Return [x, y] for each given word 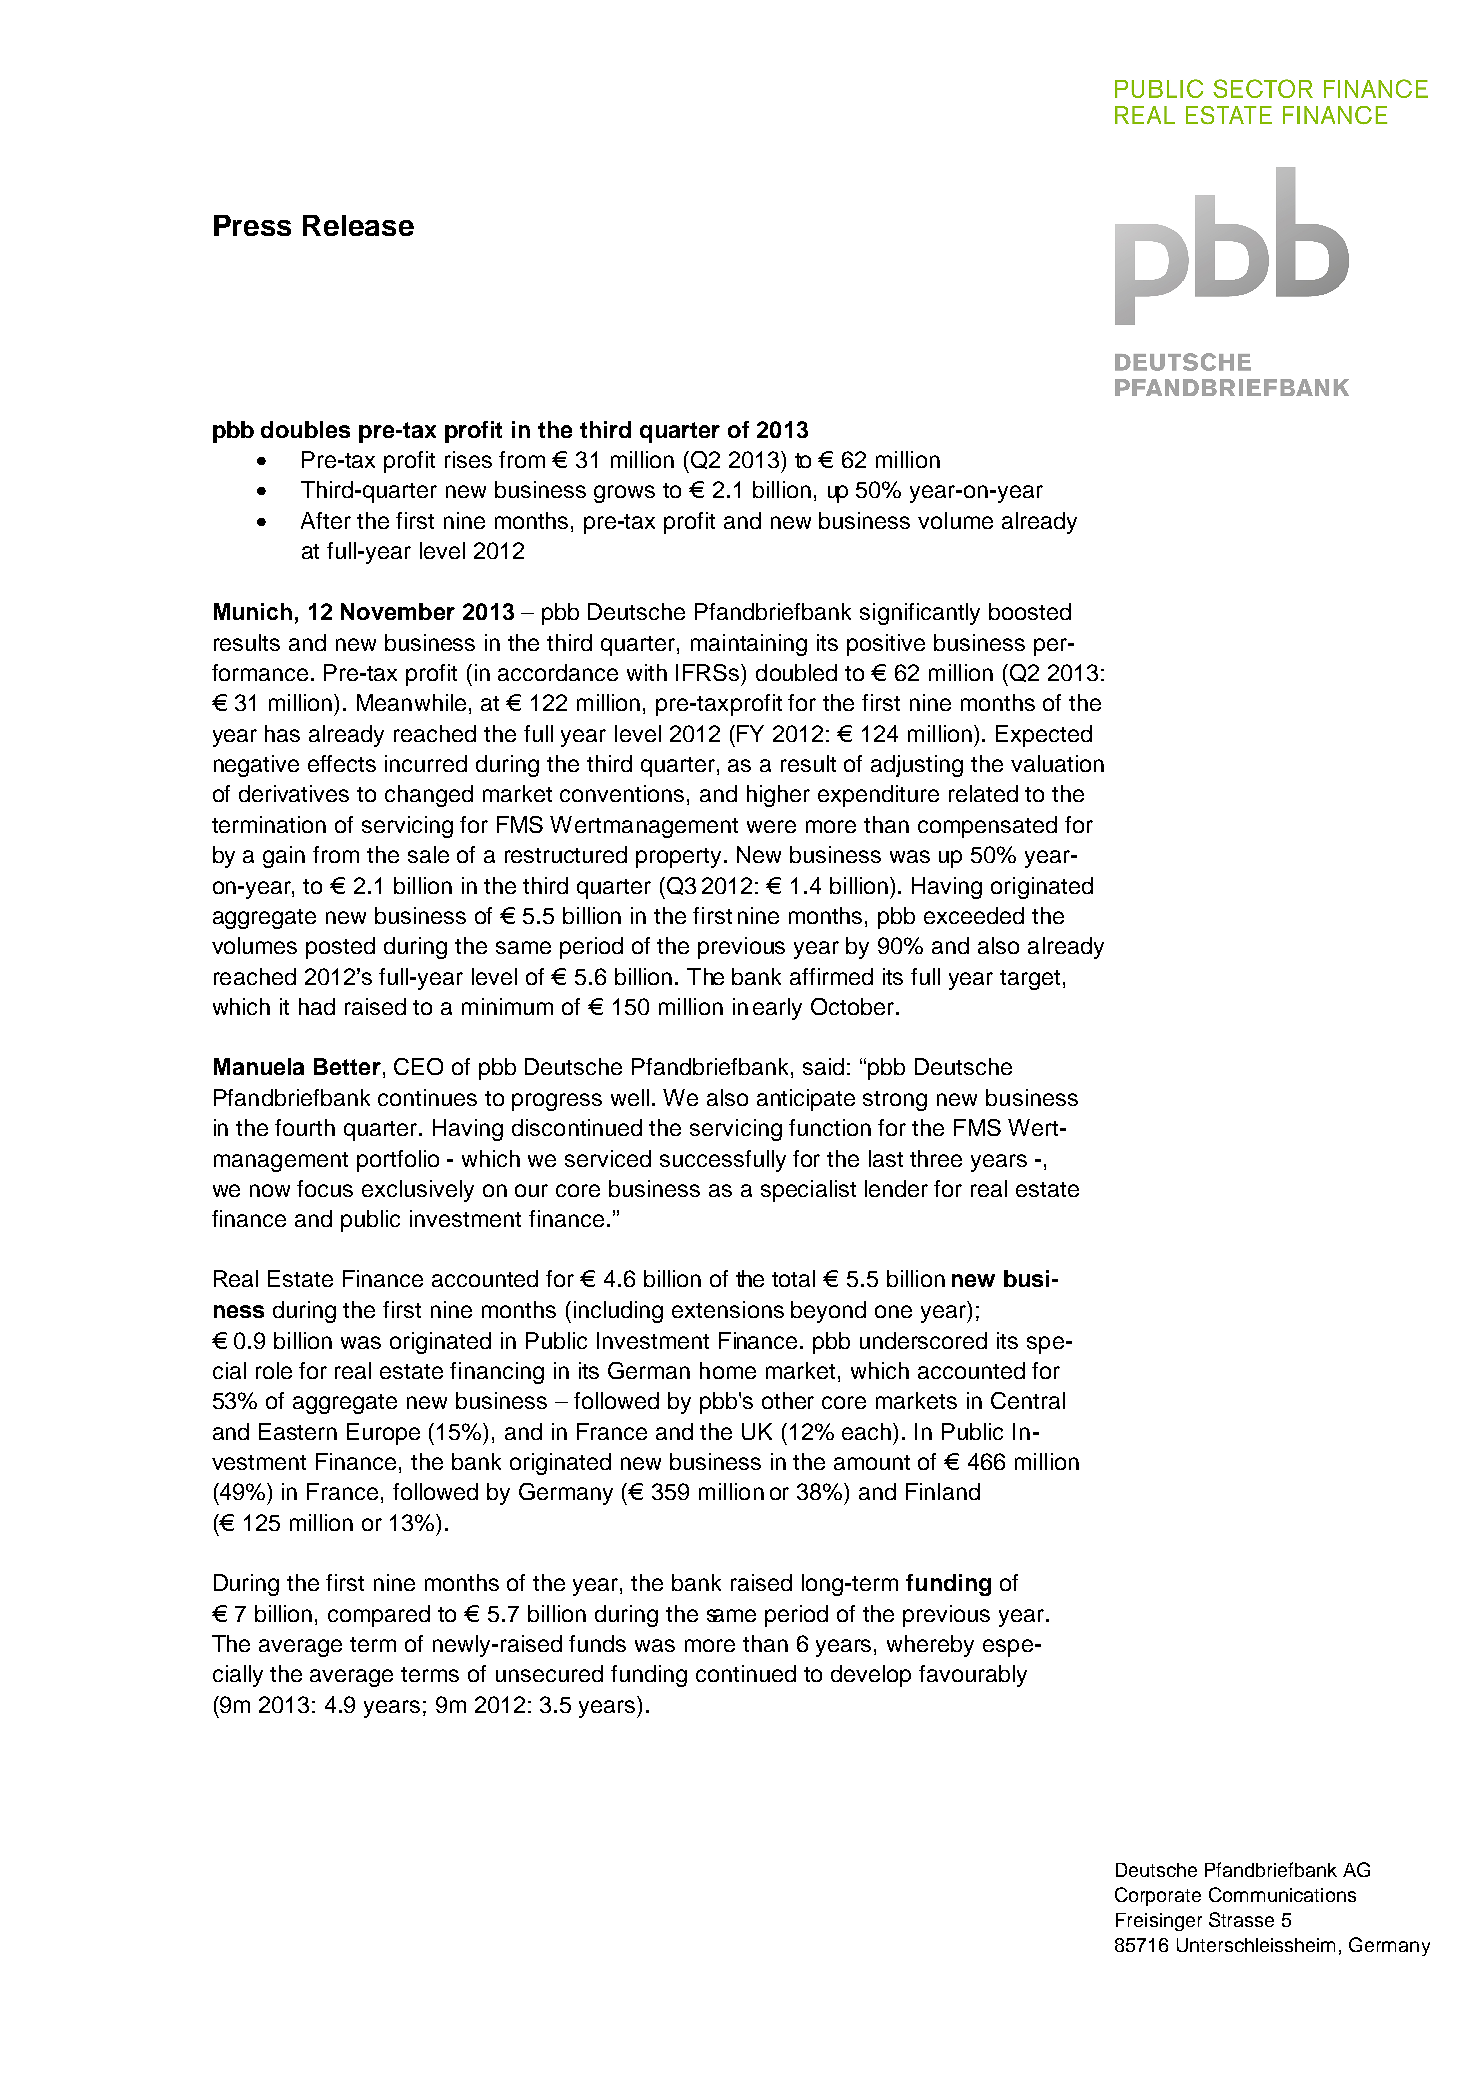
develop [871, 1676]
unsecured [549, 1673]
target [1030, 980]
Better [347, 1066]
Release [358, 225]
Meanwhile [411, 702]
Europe [383, 1434]
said [823, 1066]
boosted [1030, 611]
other [788, 1400]
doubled [796, 672]
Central [1028, 1400]
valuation [1057, 763]
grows [624, 494]
